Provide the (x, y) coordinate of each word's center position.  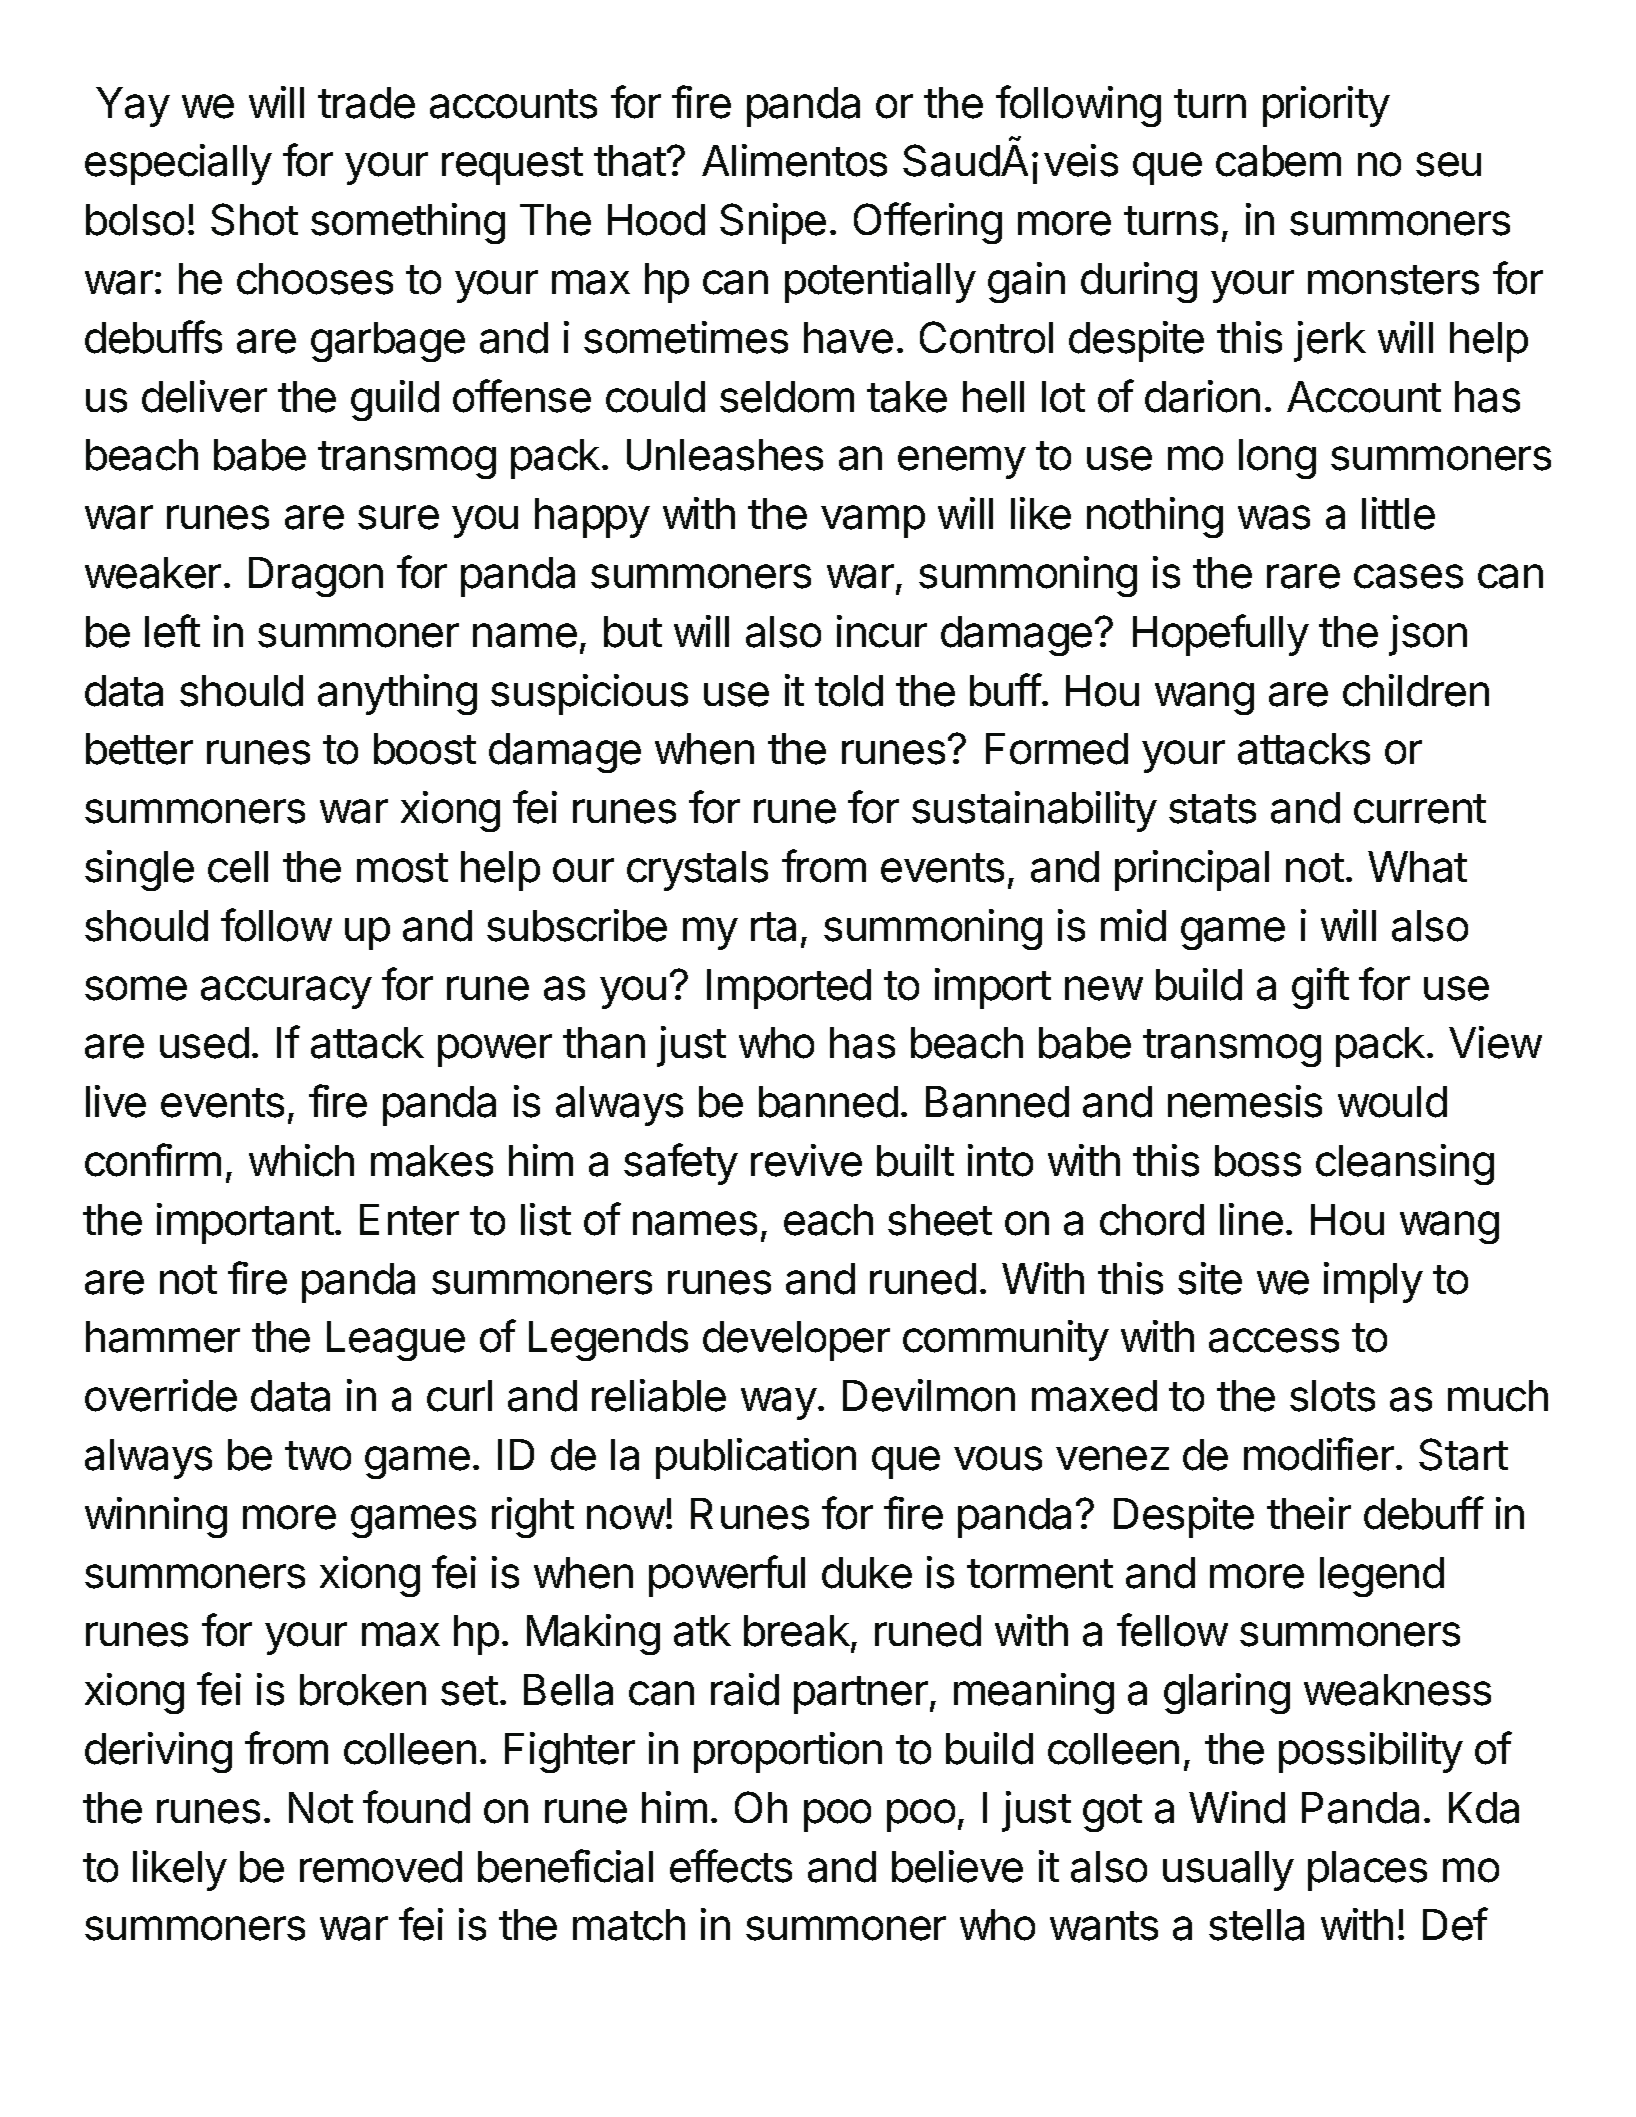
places (1367, 1871)
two (318, 1456)
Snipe (773, 223)
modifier (1319, 1454)
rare (1303, 576)
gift (1320, 988)
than (604, 1043)
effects (731, 1866)
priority (1326, 106)
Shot (254, 219)
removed (381, 1867)
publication (756, 1458)
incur (882, 631)
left (172, 631)
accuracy (286, 992)
